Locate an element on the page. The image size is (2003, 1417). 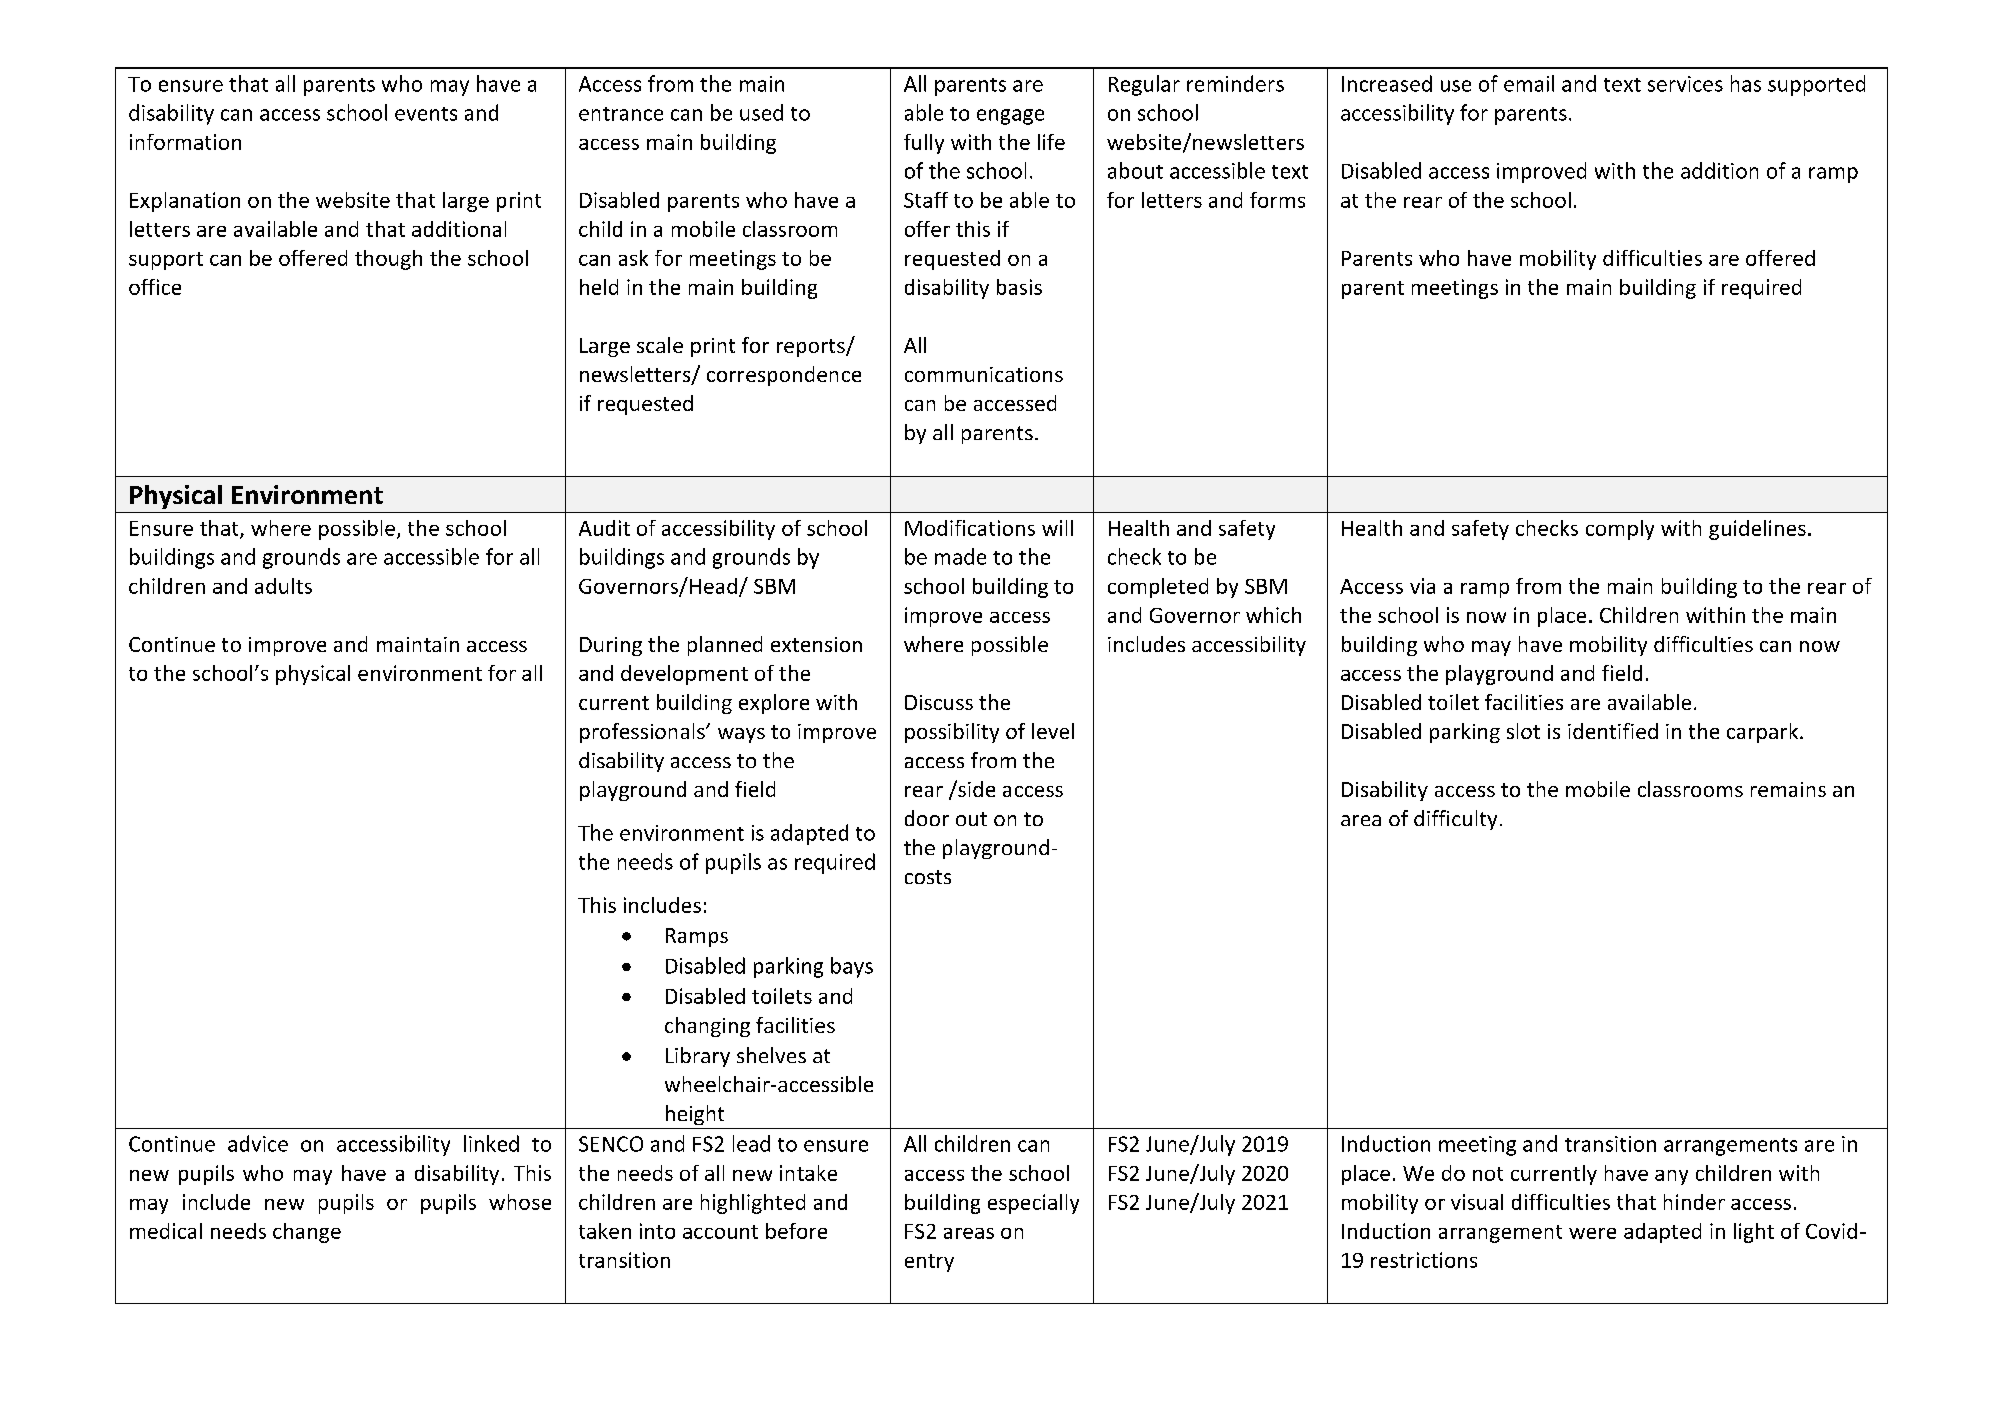
adults is located at coordinates (283, 586).
